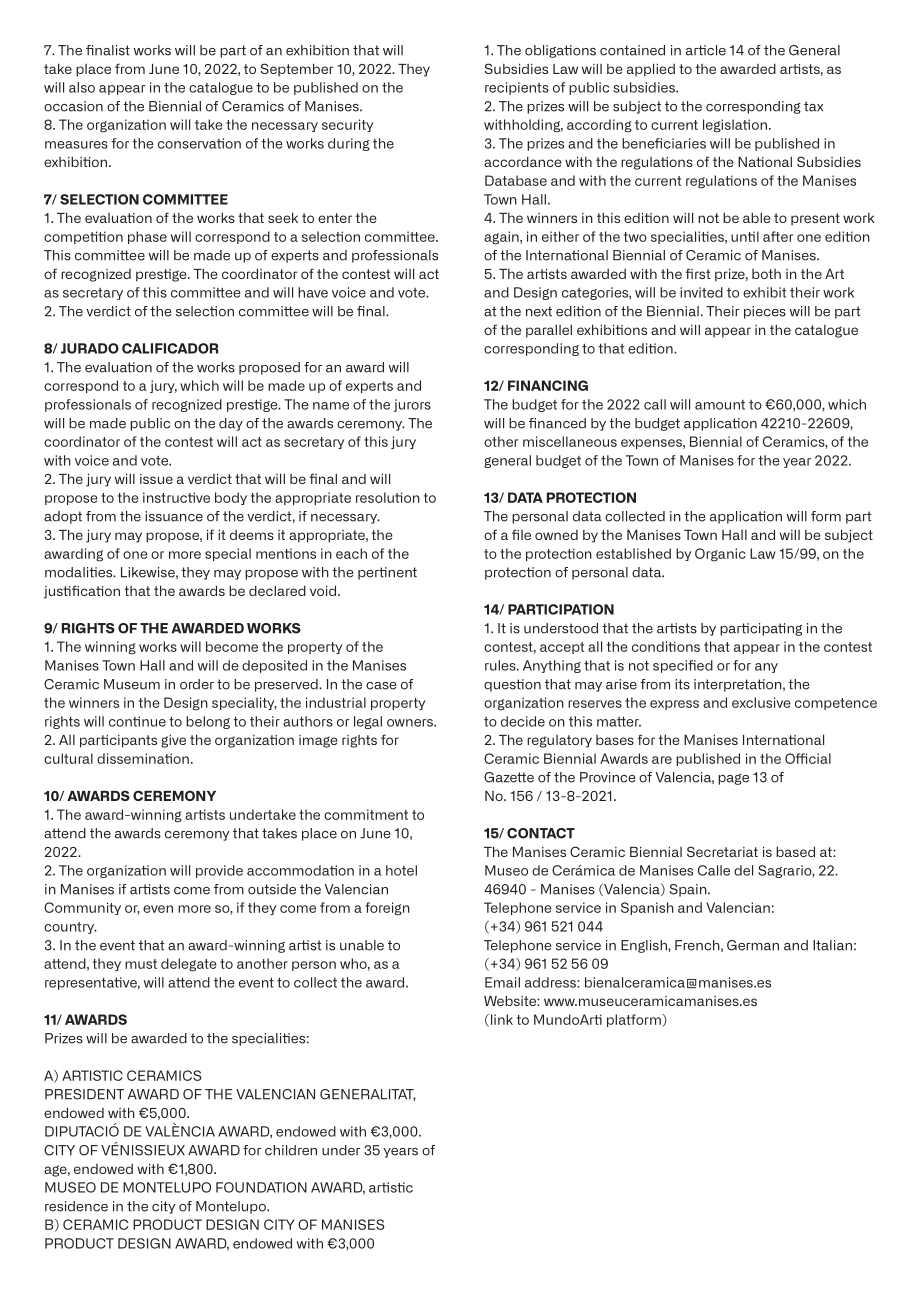 This screenshot has width=924, height=1308. Describe the element at coordinates (291, 1150) in the screenshot. I see `children` at that location.
